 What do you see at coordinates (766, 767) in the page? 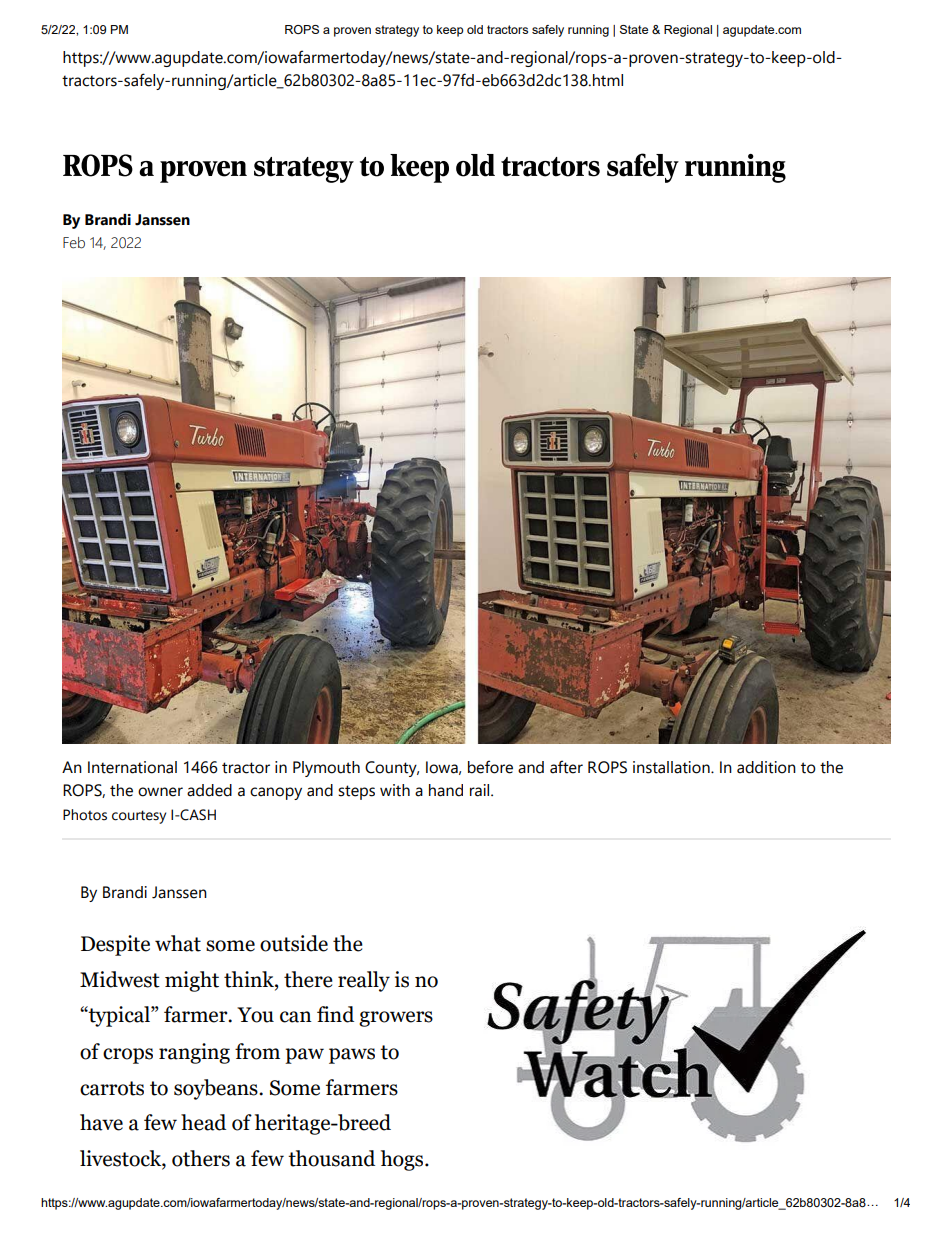
I see `addition` at bounding box center [766, 767].
